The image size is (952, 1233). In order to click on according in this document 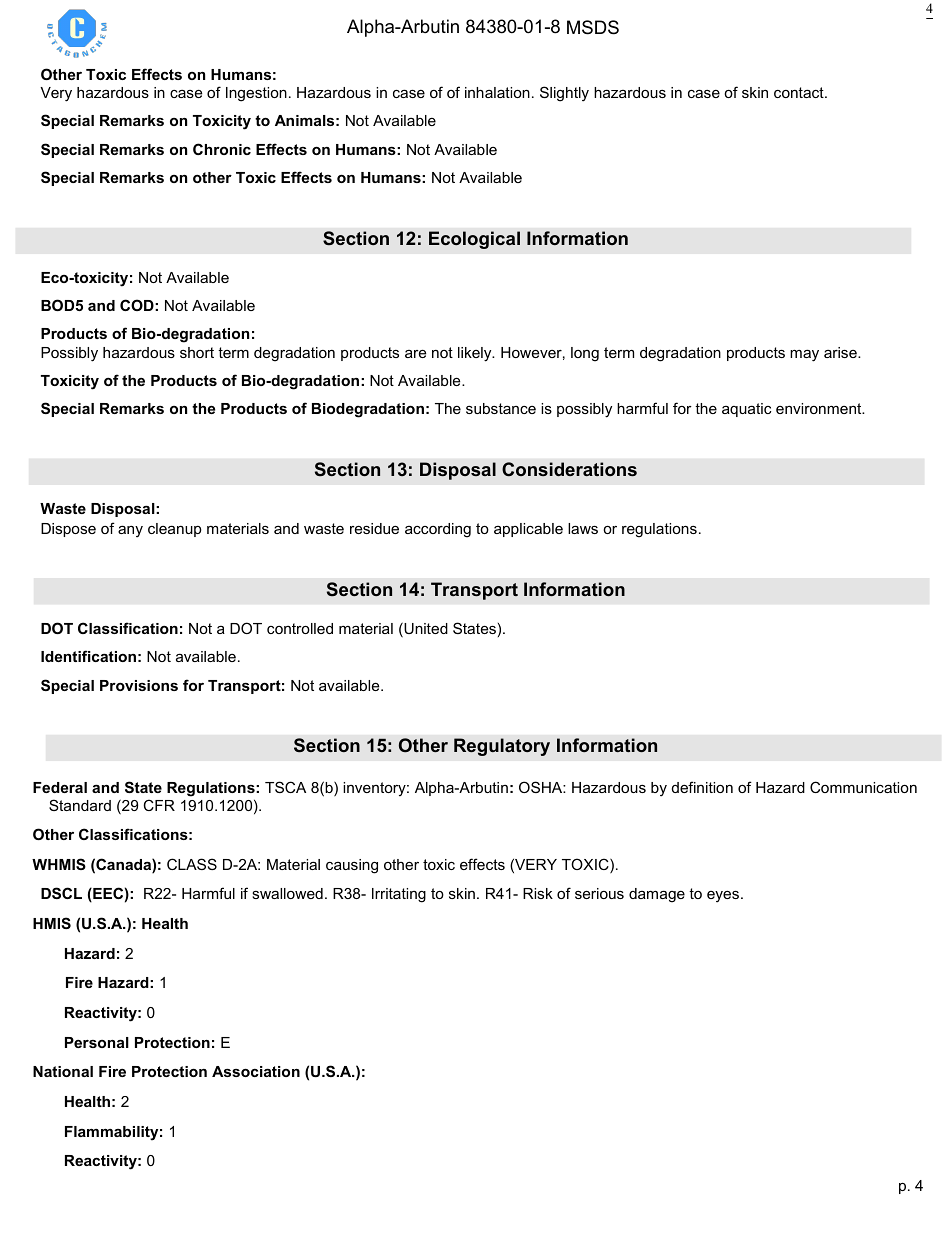, I will do `click(438, 530)`.
